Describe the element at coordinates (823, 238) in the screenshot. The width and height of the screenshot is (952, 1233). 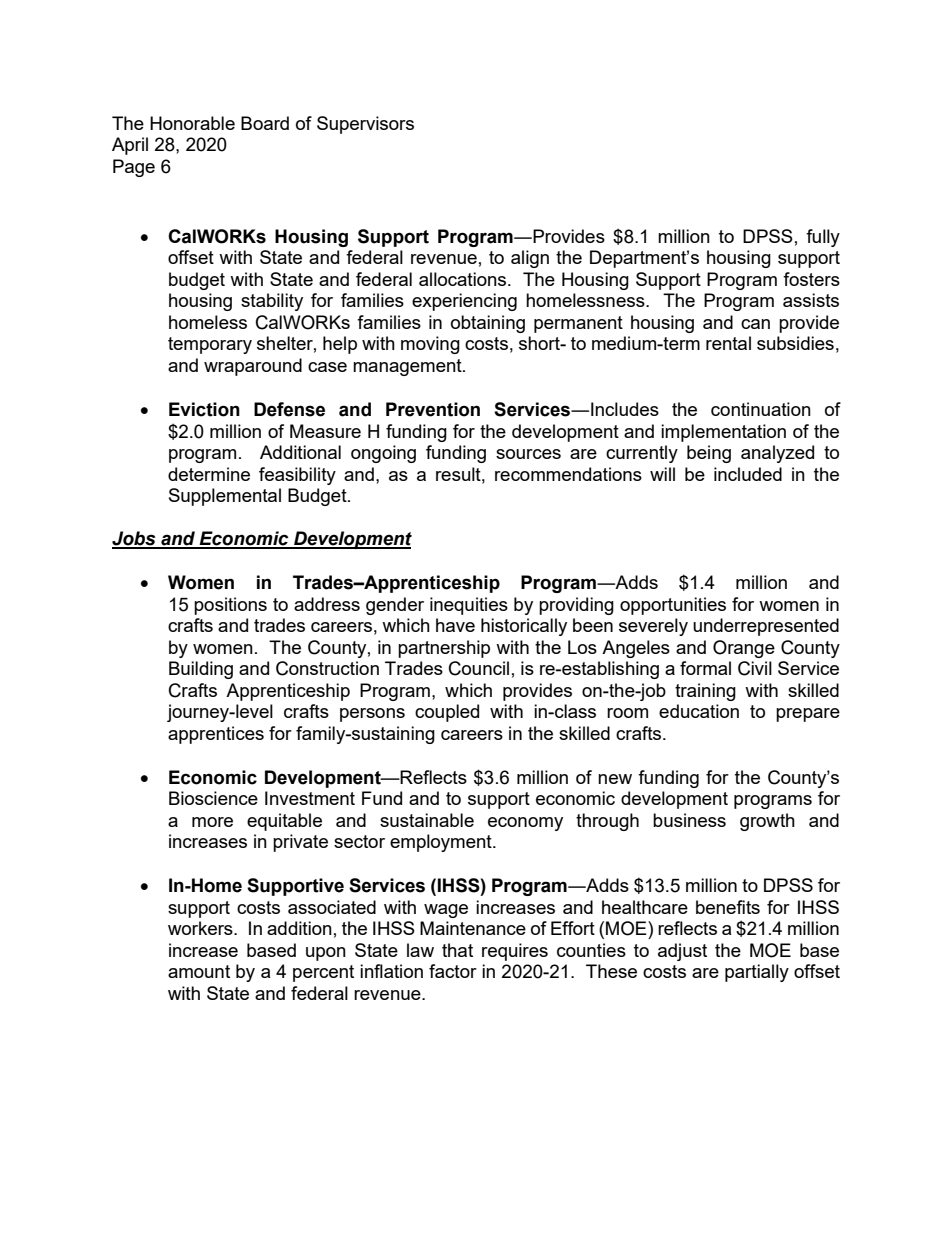
I see `fully` at that location.
